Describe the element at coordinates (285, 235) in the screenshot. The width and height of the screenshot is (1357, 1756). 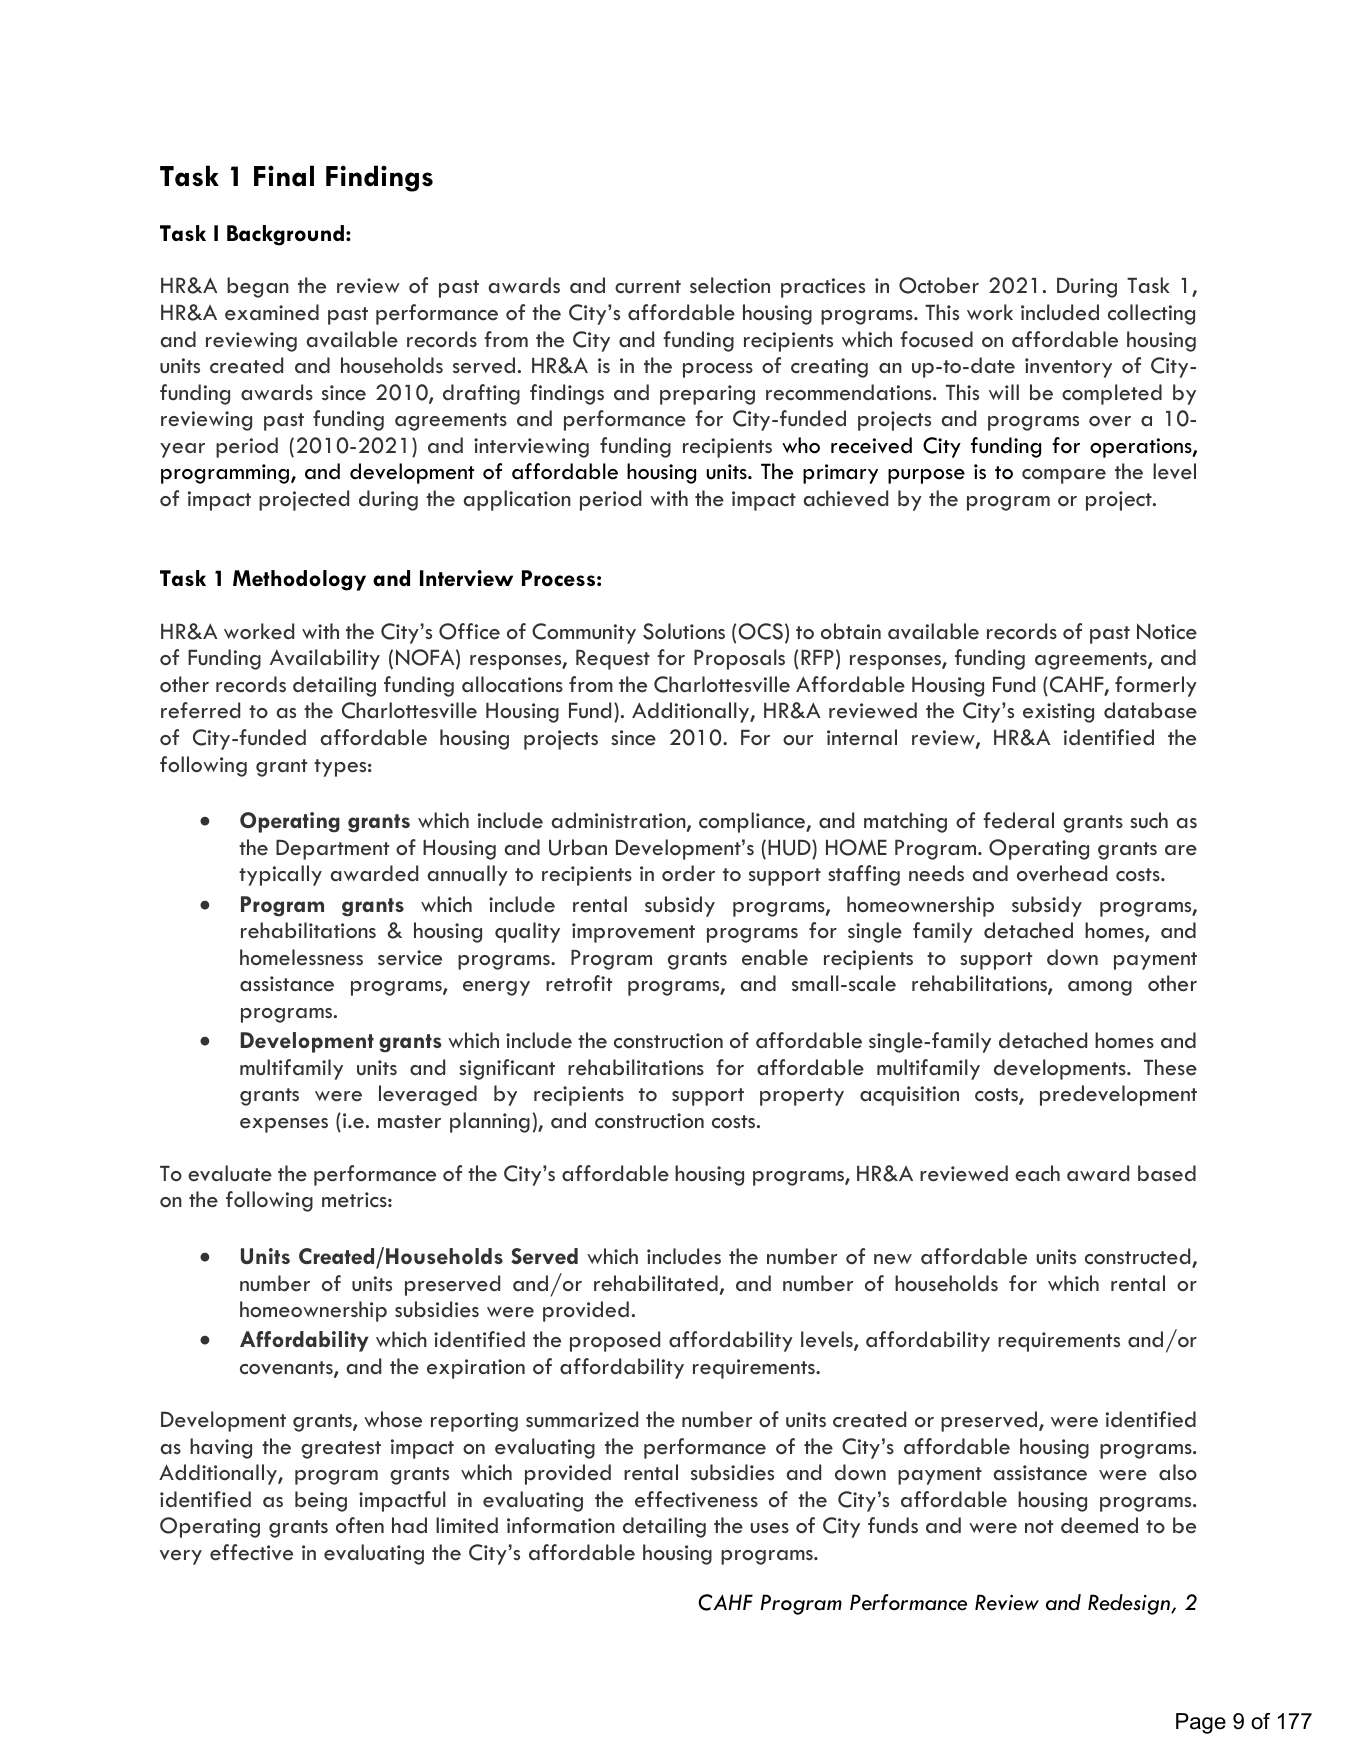
I see `Background` at that location.
